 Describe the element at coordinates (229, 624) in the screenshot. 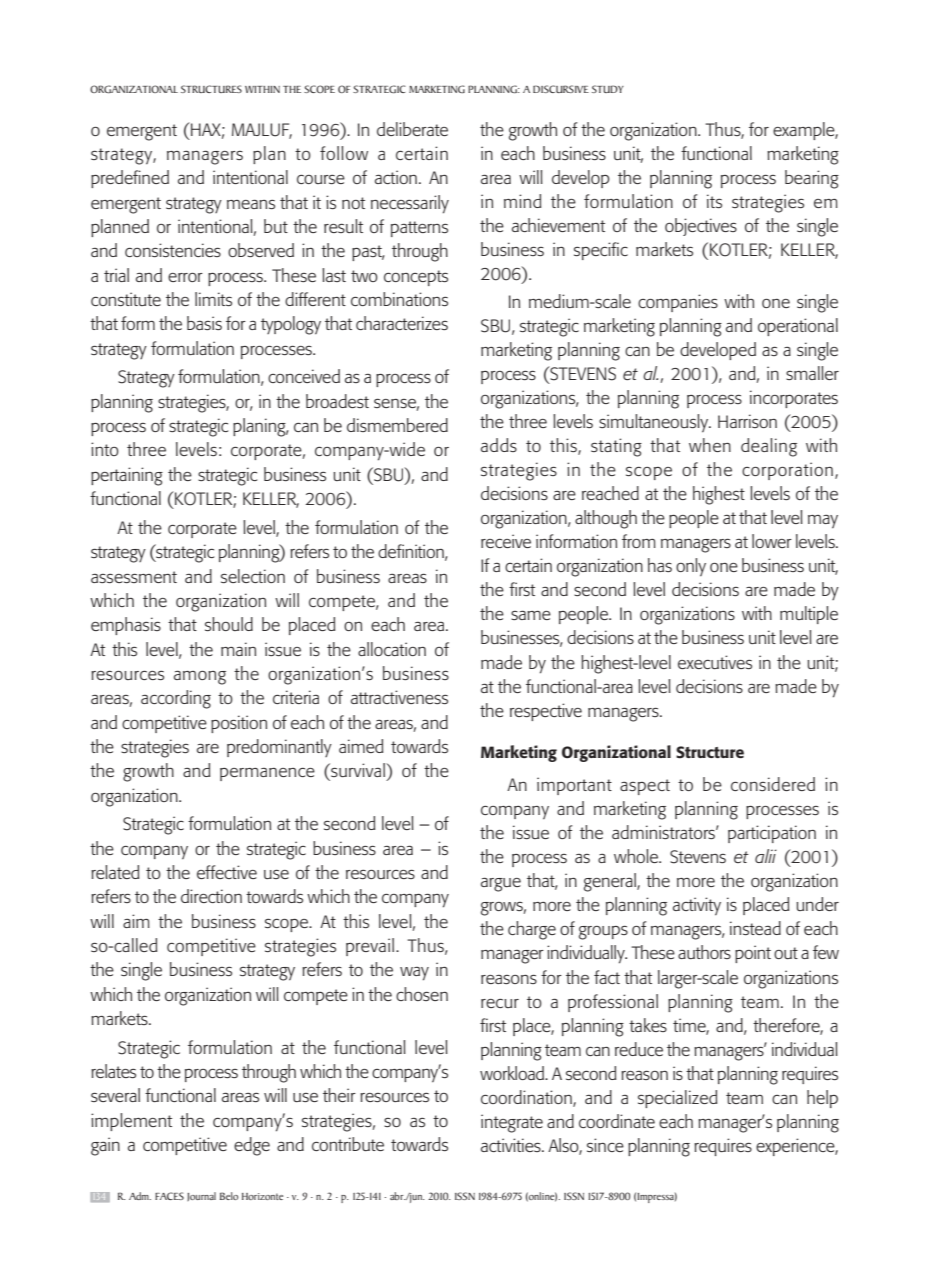

I see `should` at that location.
